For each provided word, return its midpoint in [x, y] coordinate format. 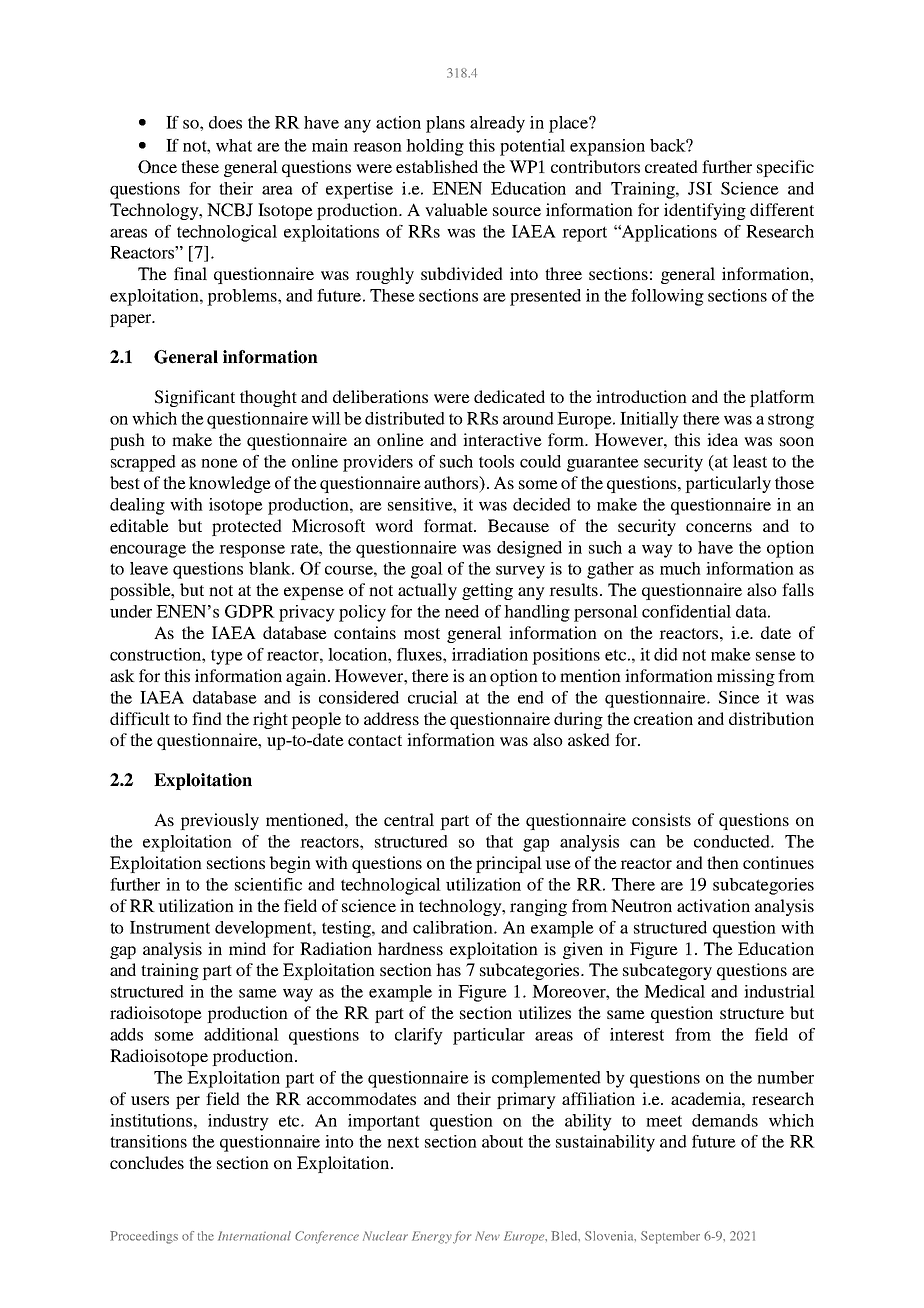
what [234, 145]
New [487, 1236]
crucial [433, 697]
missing [746, 677]
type [227, 657]
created [671, 166]
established [437, 166]
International [254, 1236]
